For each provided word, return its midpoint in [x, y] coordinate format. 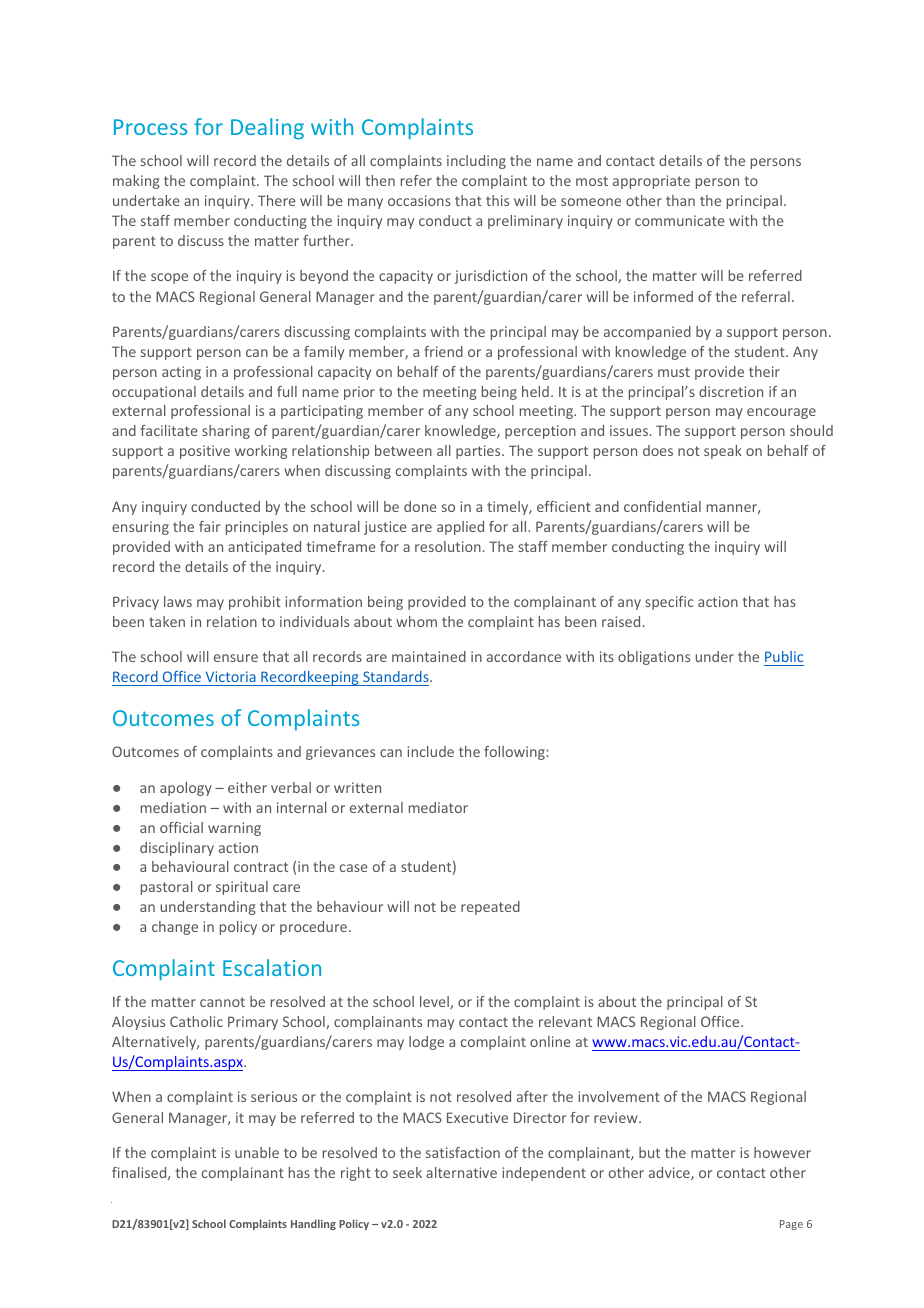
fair [209, 526]
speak [723, 452]
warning [234, 829]
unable [257, 1152]
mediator [438, 807]
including [476, 162]
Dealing [267, 129]
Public [784, 656]
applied [460, 528]
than [680, 200]
